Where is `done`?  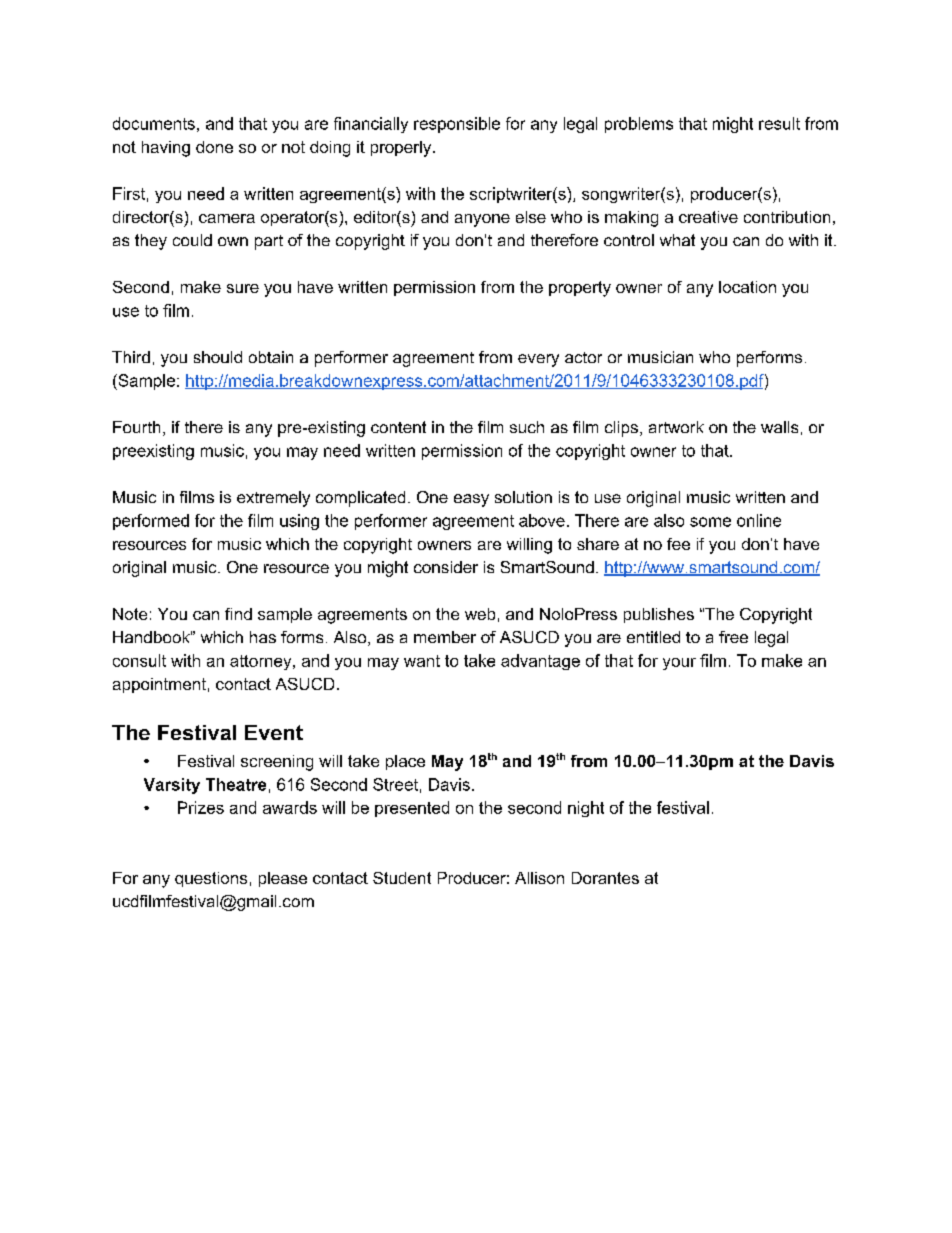 done is located at coordinates (214, 147).
